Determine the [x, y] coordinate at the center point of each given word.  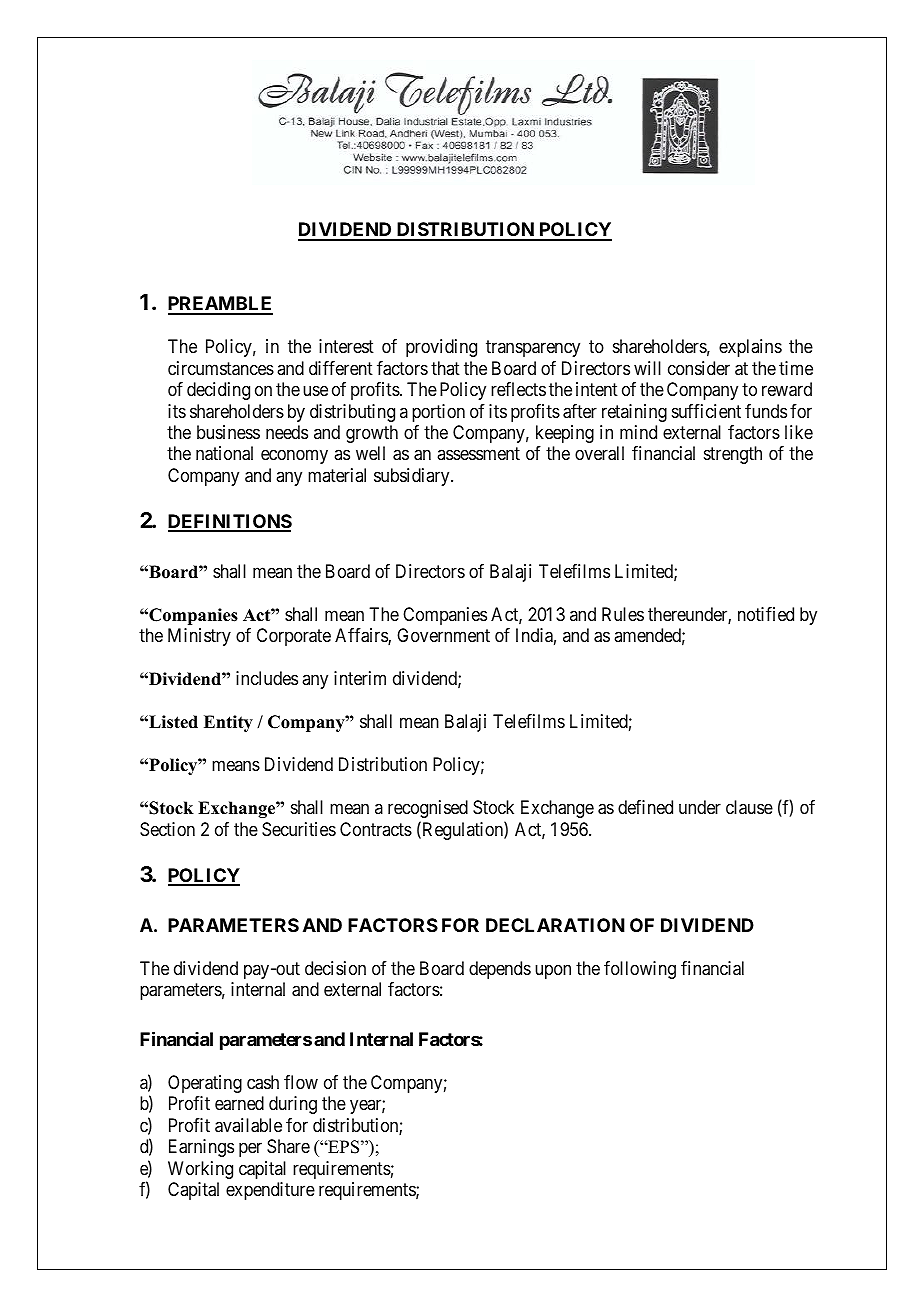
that [445, 368]
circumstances [221, 368]
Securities [299, 829]
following [640, 970]
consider [699, 368]
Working [200, 1170]
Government [443, 635]
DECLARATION [555, 925]
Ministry [199, 637]
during [293, 1105]
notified [766, 614]
